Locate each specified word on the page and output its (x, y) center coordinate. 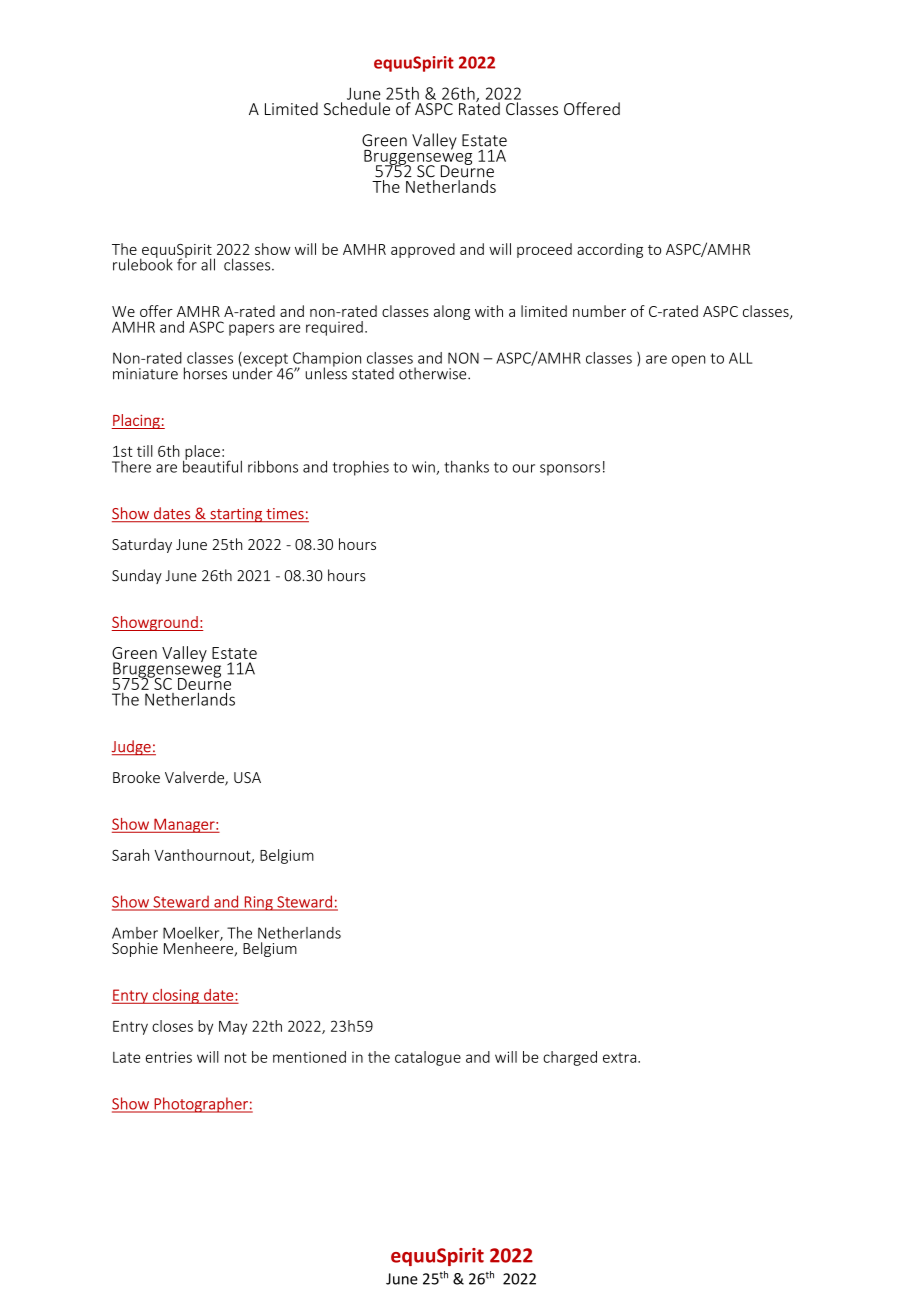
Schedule (357, 108)
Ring (258, 903)
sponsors (570, 470)
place (201, 453)
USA (247, 777)
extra (621, 1058)
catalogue (428, 1058)
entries (169, 1057)
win (424, 468)
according (610, 250)
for (187, 263)
